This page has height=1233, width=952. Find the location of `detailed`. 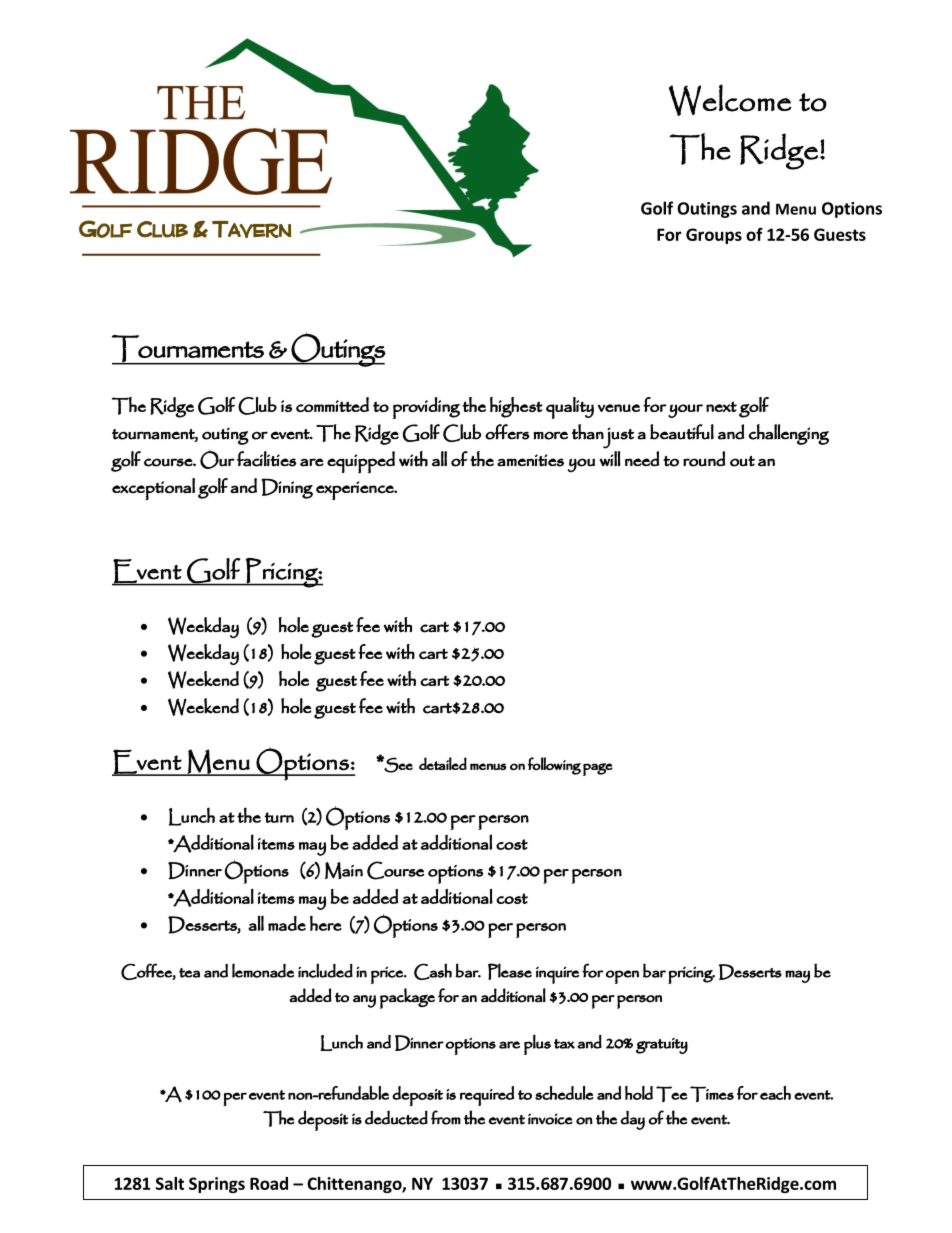

detailed is located at coordinates (443, 763).
